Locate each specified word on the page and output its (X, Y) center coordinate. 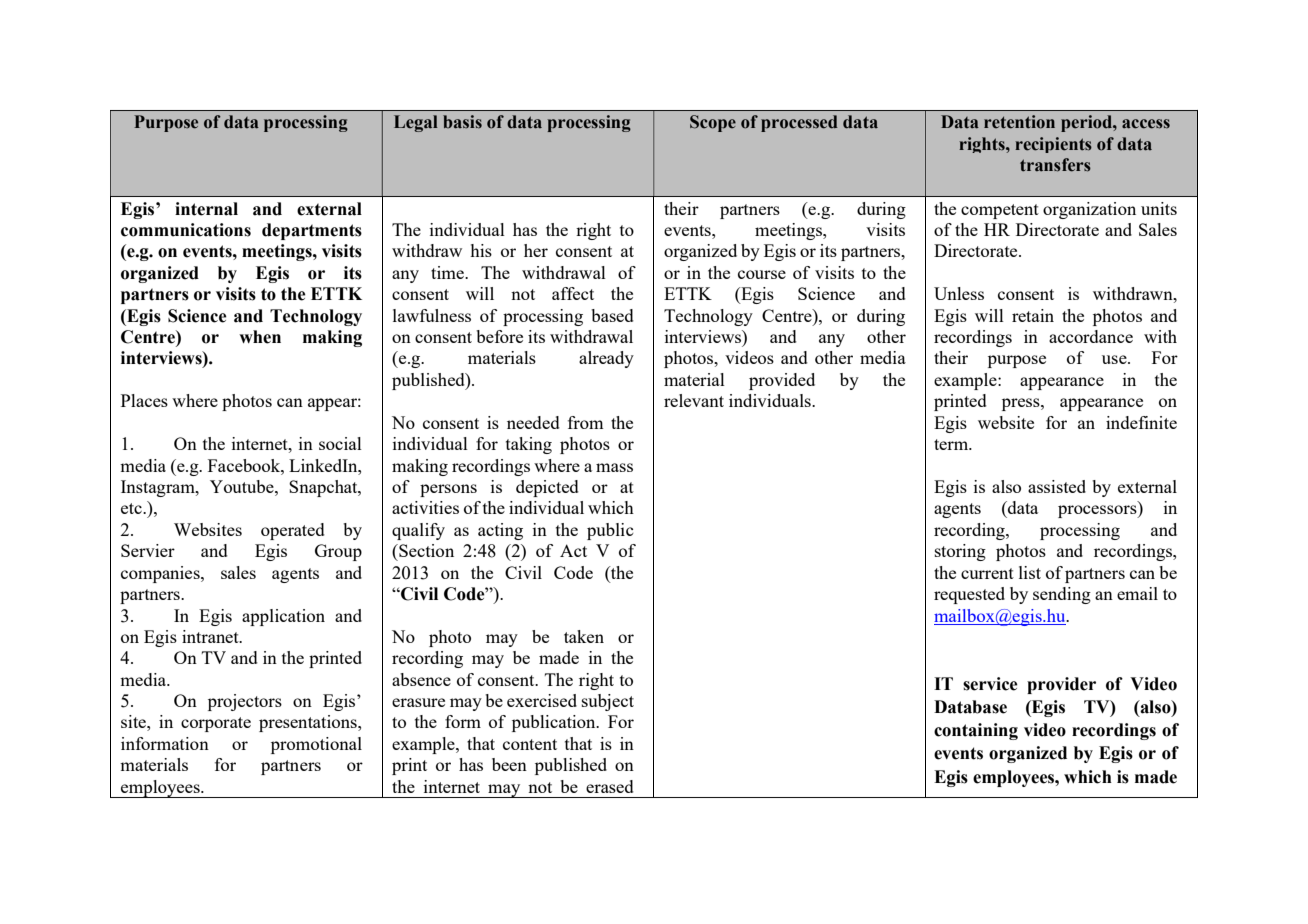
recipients (1053, 145)
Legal (416, 123)
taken (584, 636)
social (340, 443)
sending (1062, 595)
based (612, 315)
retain (1033, 315)
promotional (316, 745)
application (283, 617)
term (952, 444)
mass (614, 467)
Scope (713, 123)
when (260, 337)
